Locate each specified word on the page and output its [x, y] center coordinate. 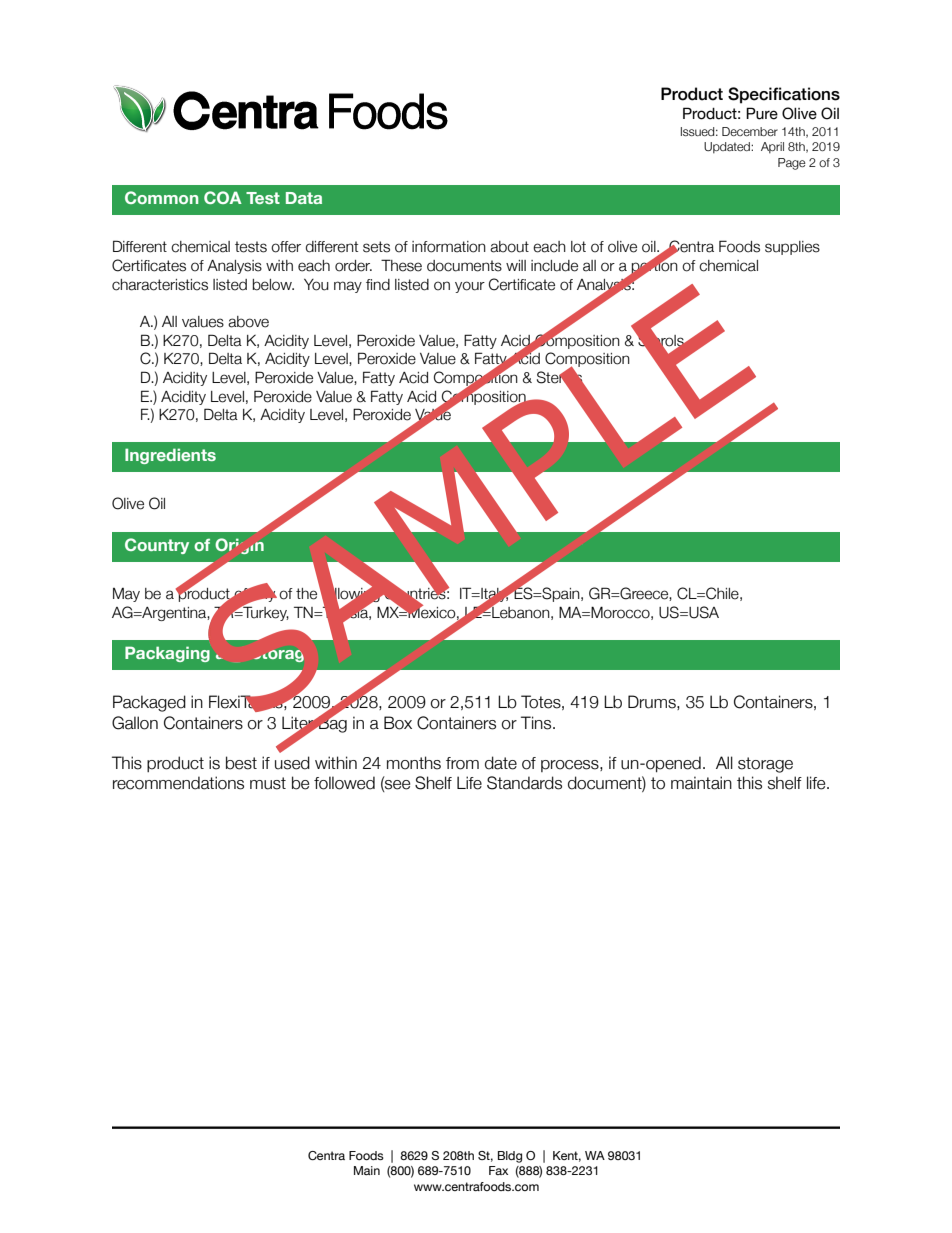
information [449, 247]
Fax [498, 1170]
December [750, 131]
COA [223, 197]
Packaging [167, 654]
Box [398, 723]
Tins [537, 723]
